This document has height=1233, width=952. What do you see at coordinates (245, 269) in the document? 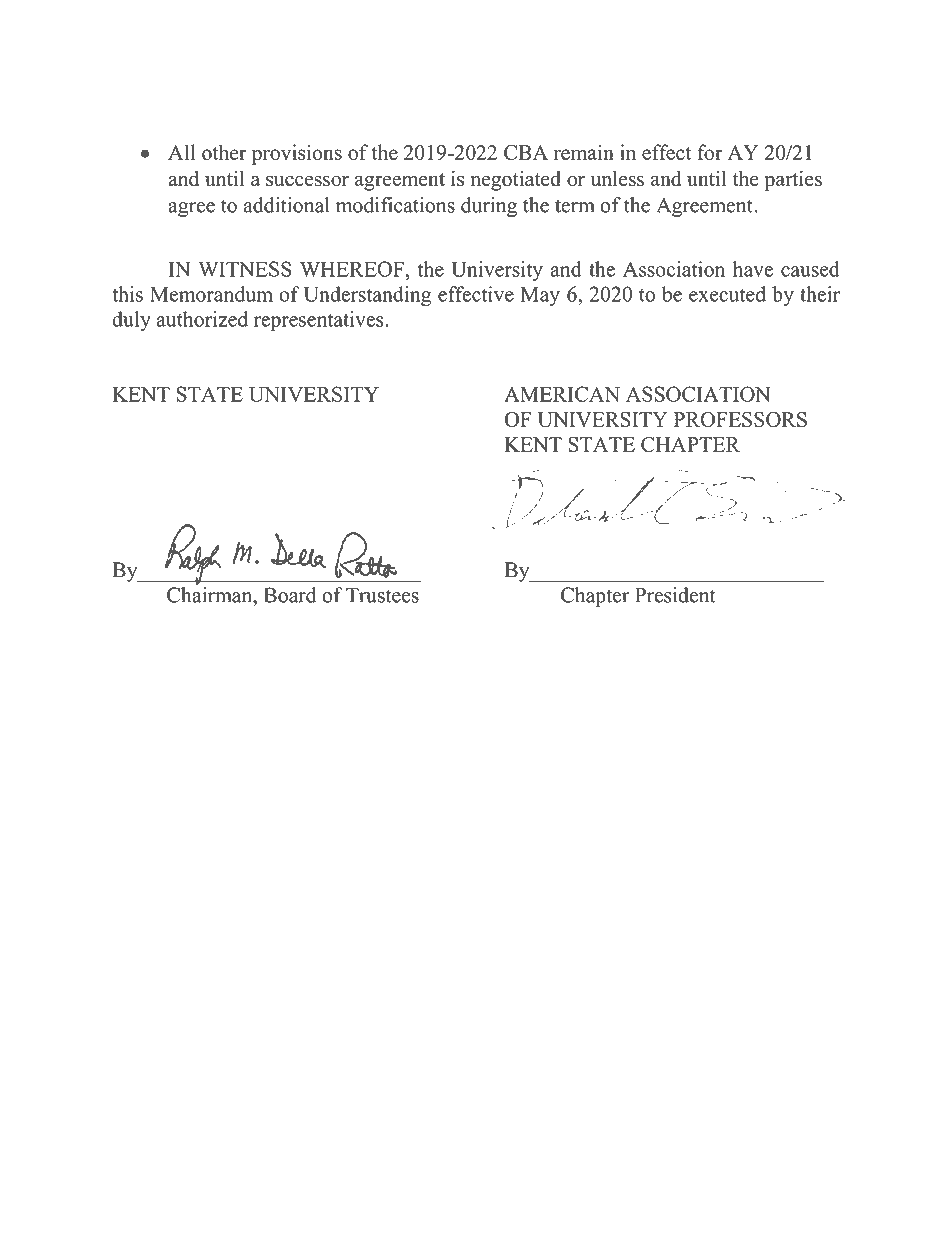
I see `WITNESS` at bounding box center [245, 269].
